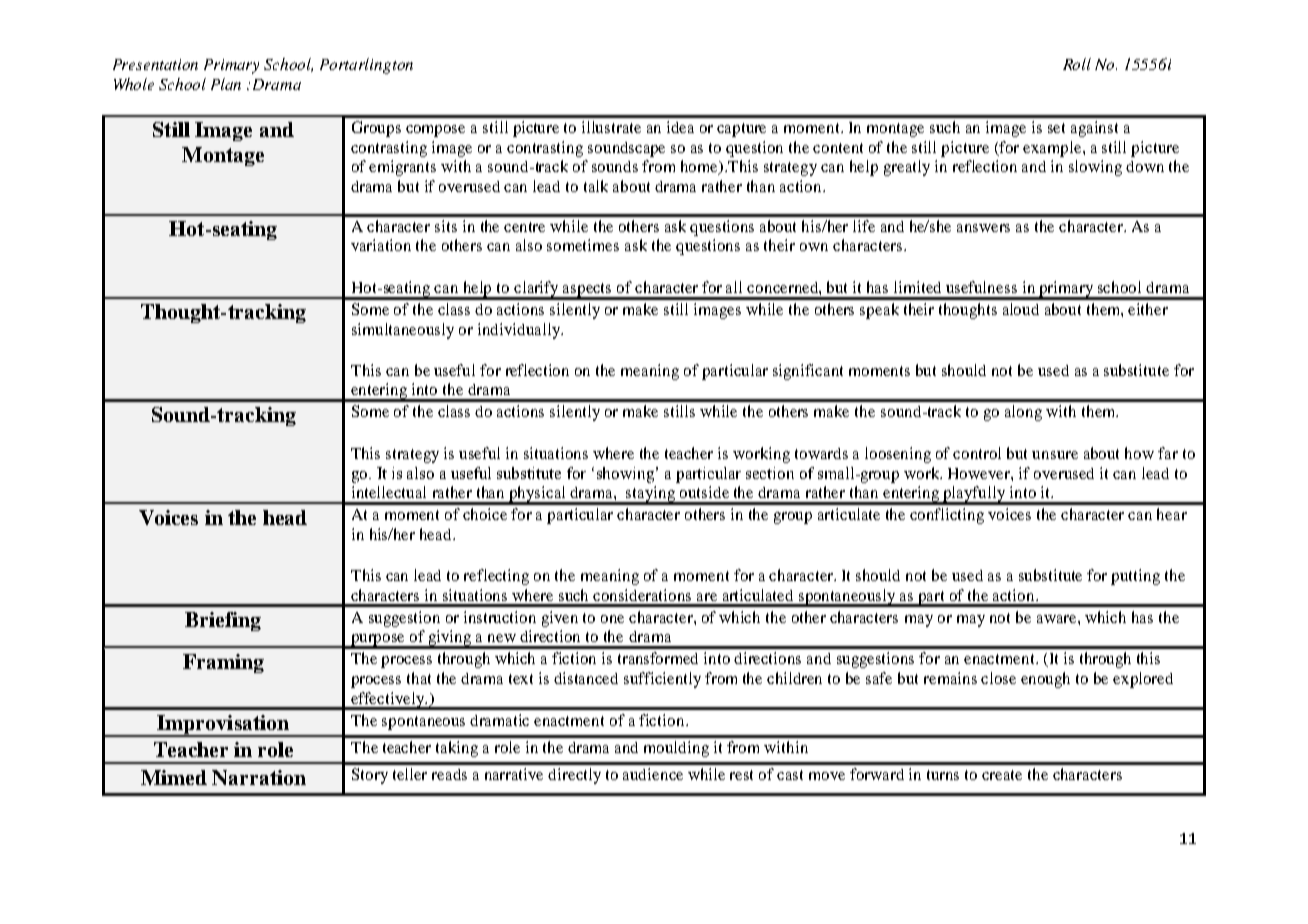  Describe the element at coordinates (680, 127) in the screenshot. I see `idea` at that location.
